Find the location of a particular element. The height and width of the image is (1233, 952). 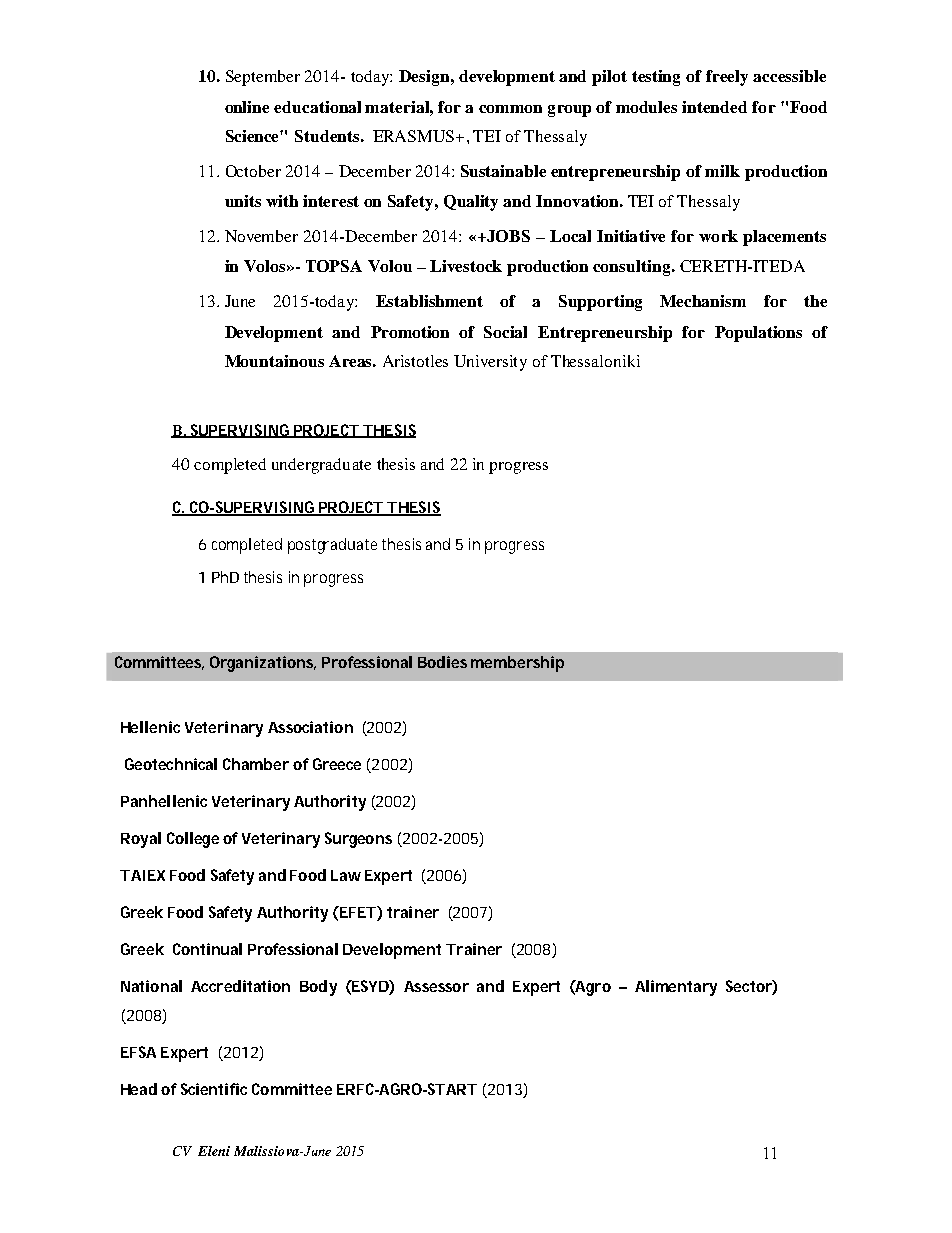

Assessor is located at coordinates (436, 986).
